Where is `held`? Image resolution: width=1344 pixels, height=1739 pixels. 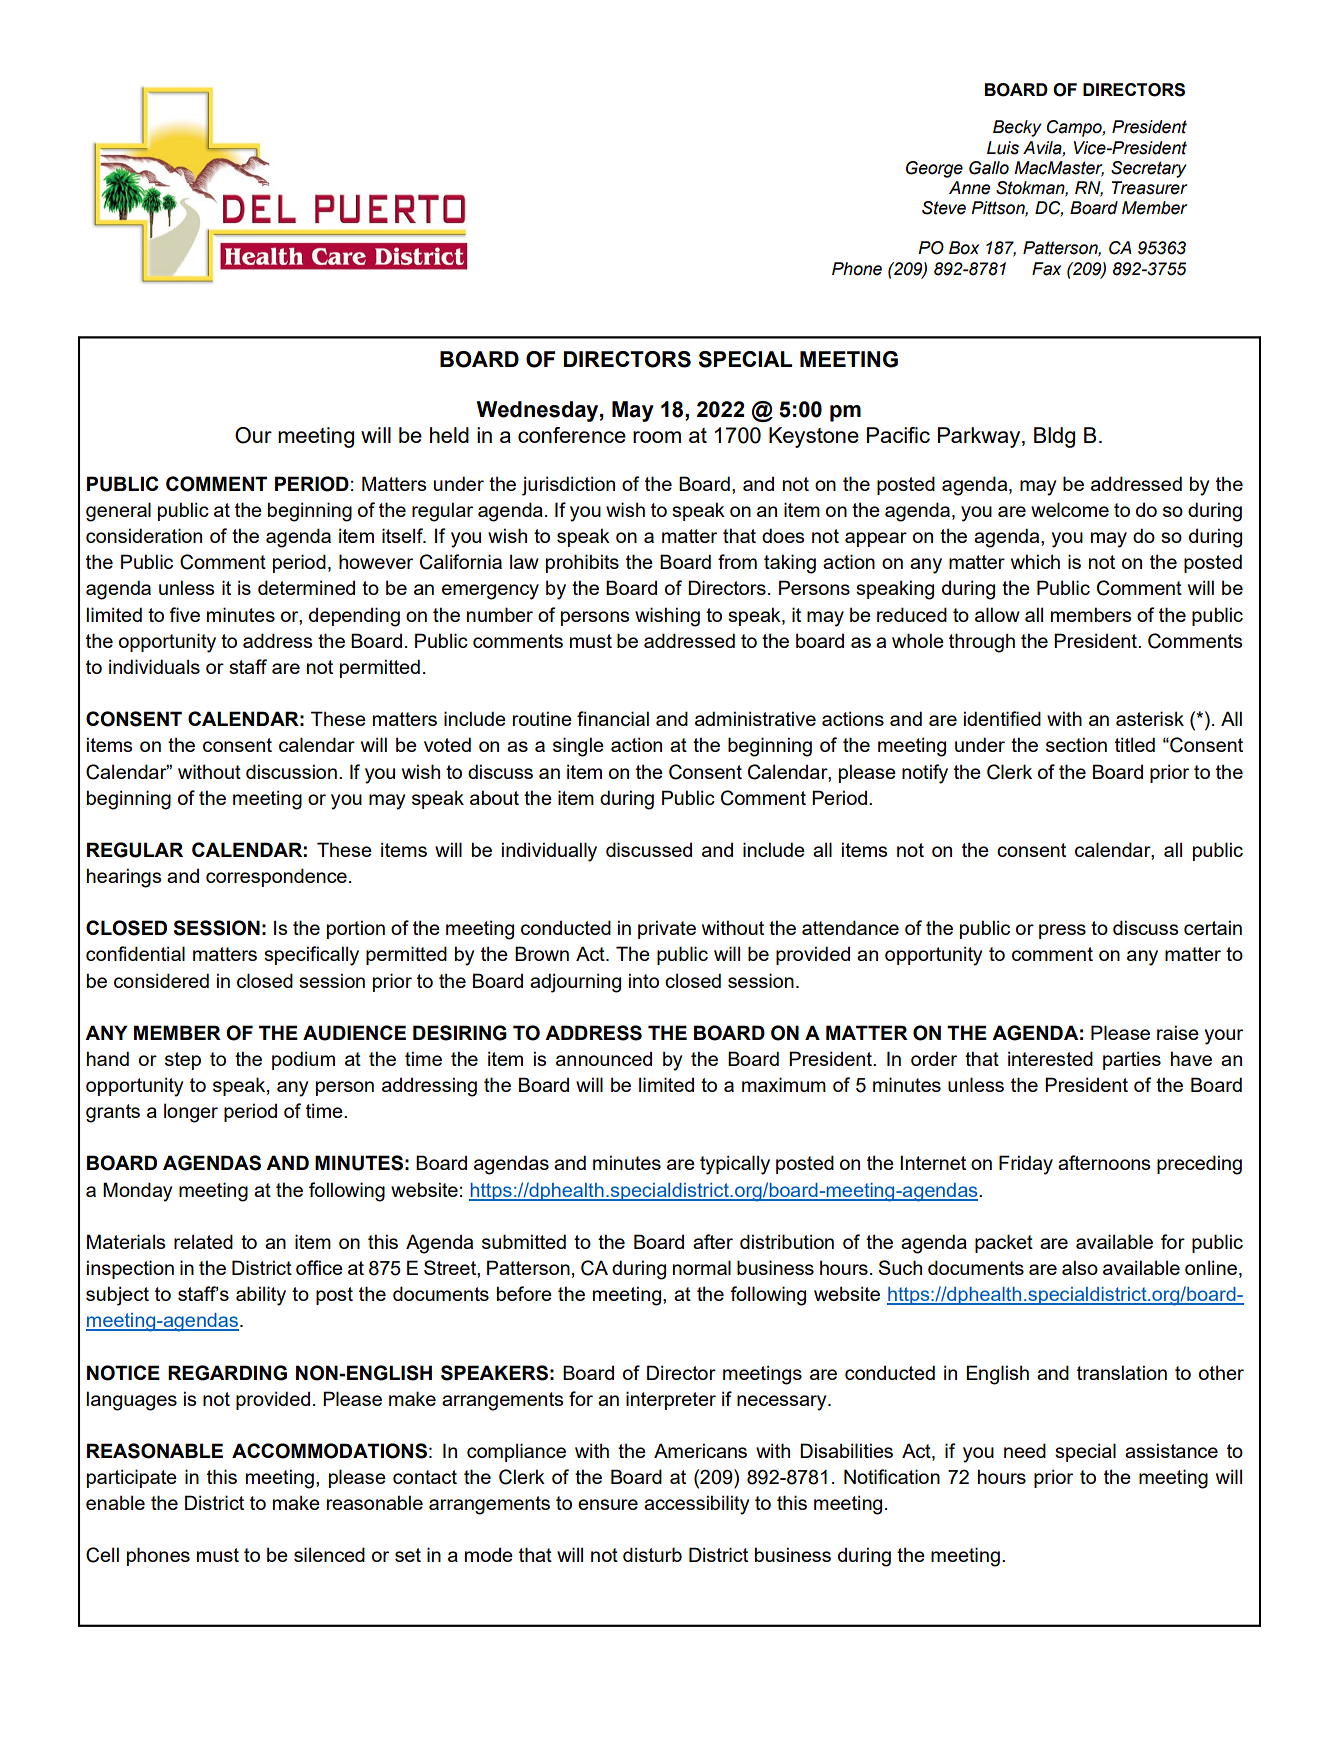
held is located at coordinates (449, 435).
